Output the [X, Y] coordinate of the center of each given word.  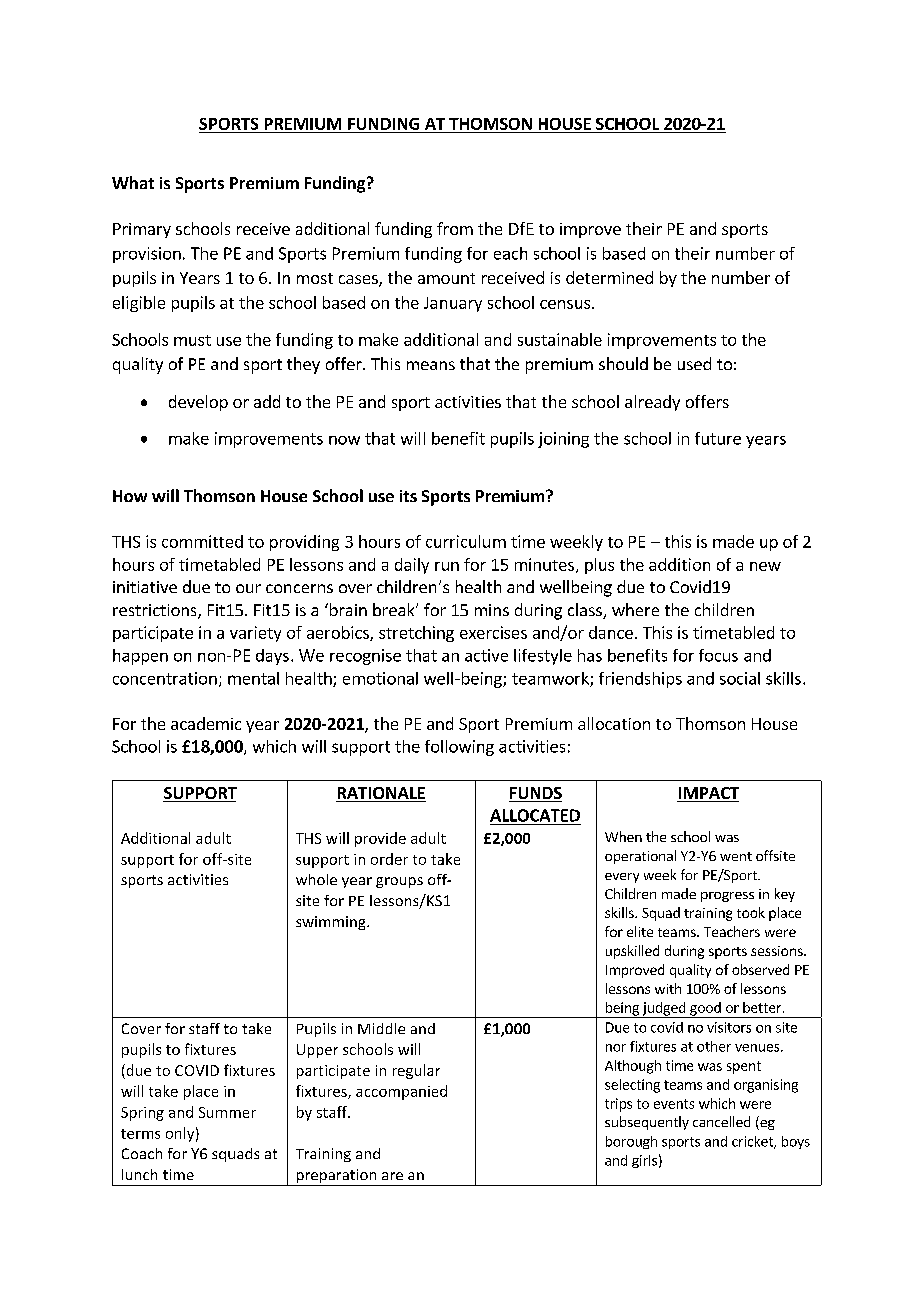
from [455, 228]
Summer [227, 1112]
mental [253, 678]
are [392, 1176]
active [486, 655]
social [740, 678]
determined [609, 277]
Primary [142, 230]
